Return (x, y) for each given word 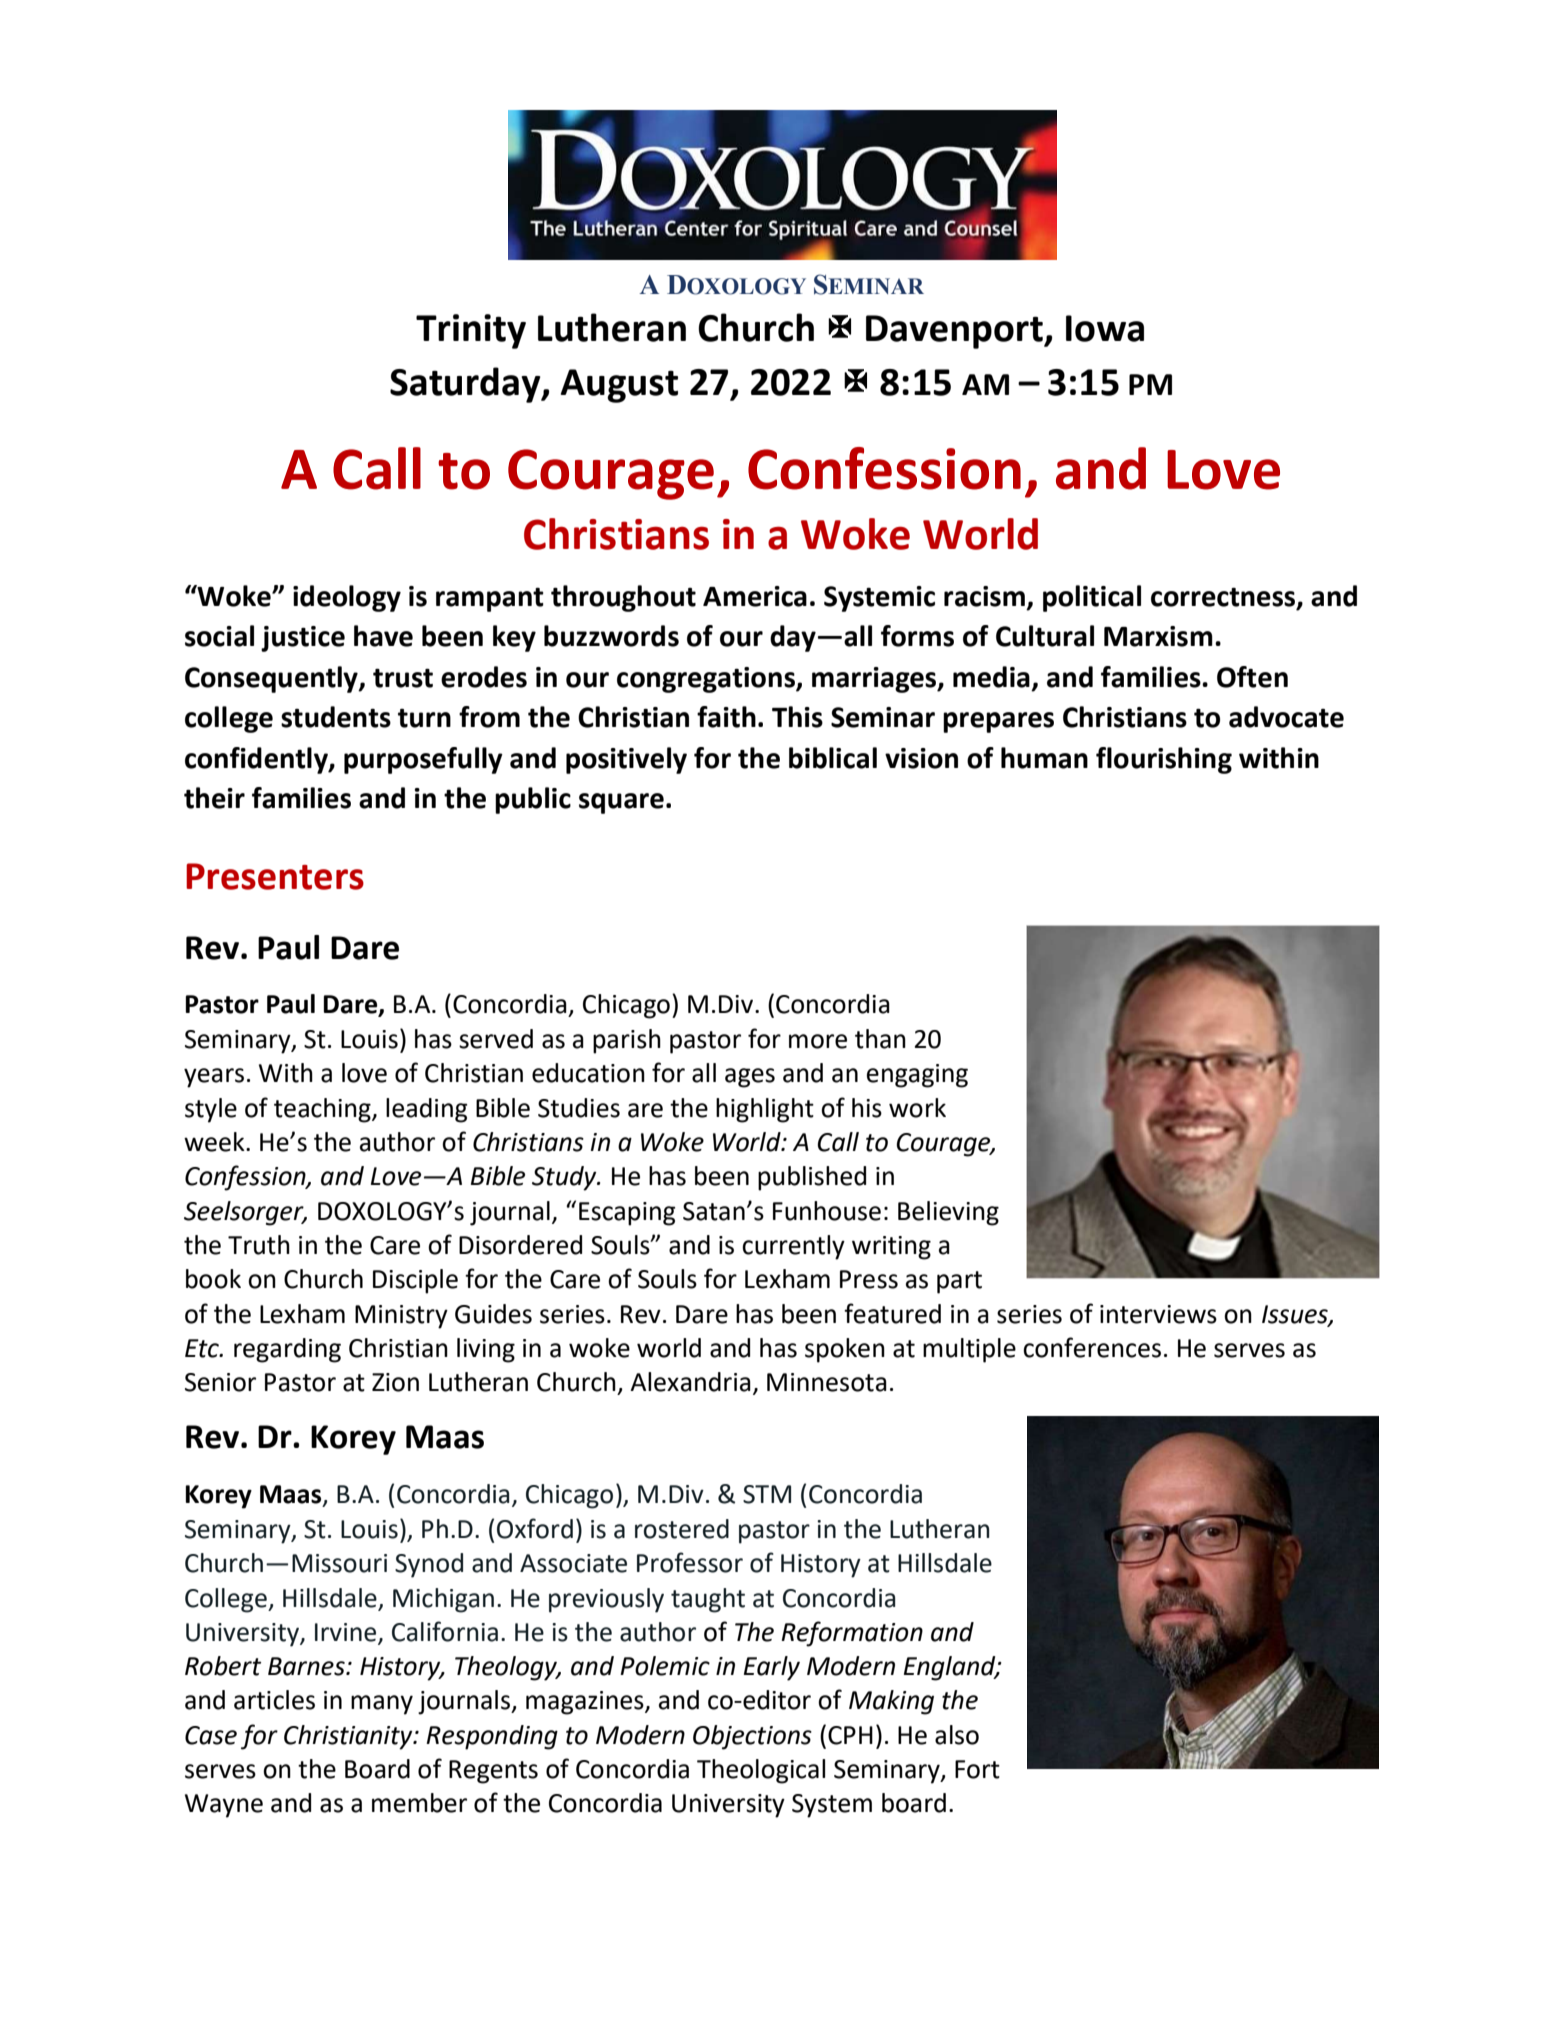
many (382, 1705)
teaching (323, 1110)
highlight (765, 1110)
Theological (761, 1771)
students (336, 717)
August (619, 386)
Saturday (466, 385)
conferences (1092, 1347)
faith (726, 717)
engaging (917, 1076)
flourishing (1164, 760)
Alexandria (690, 1382)
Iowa (1105, 328)
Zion (395, 1382)
